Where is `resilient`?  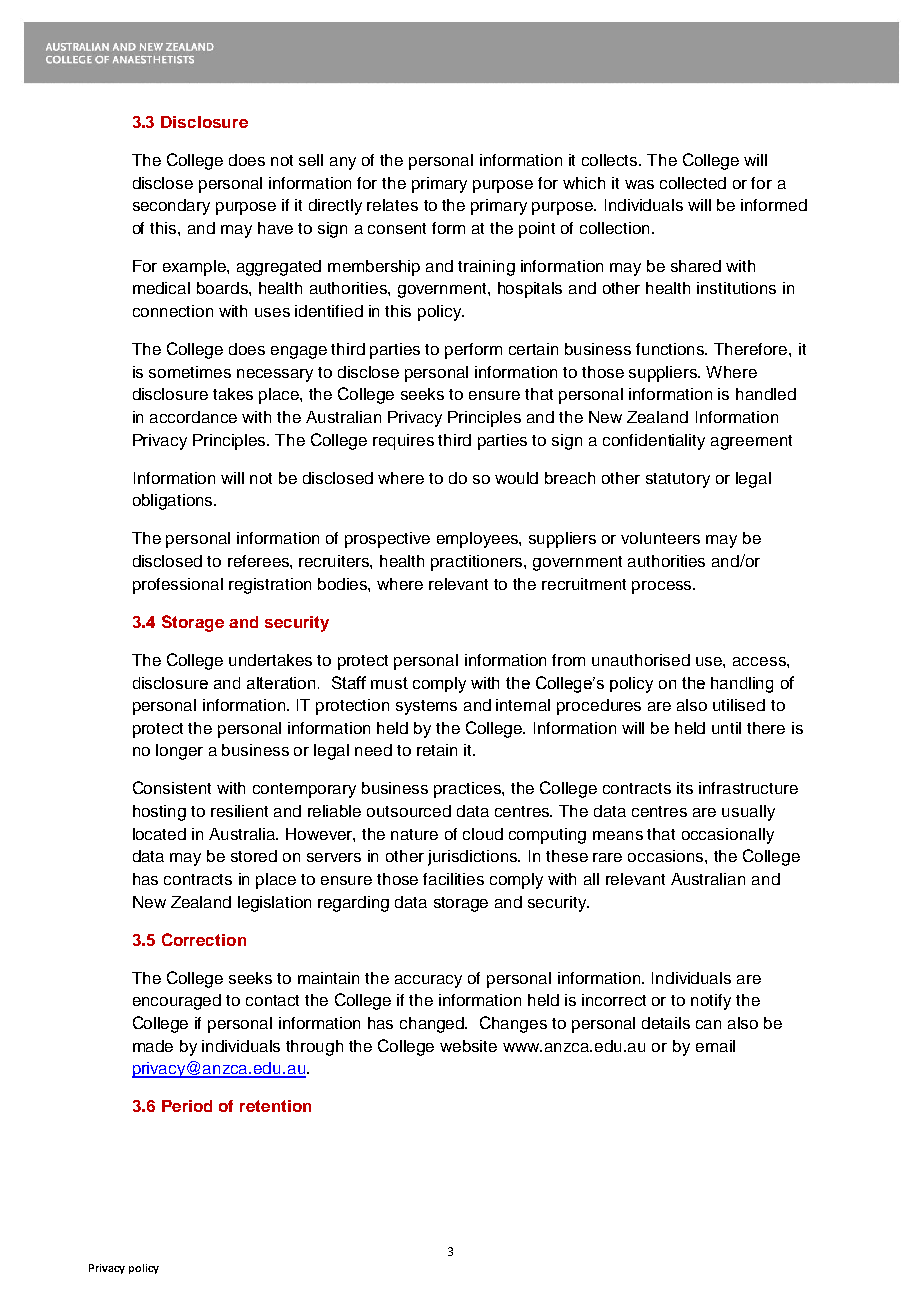 resilient is located at coordinates (239, 811).
